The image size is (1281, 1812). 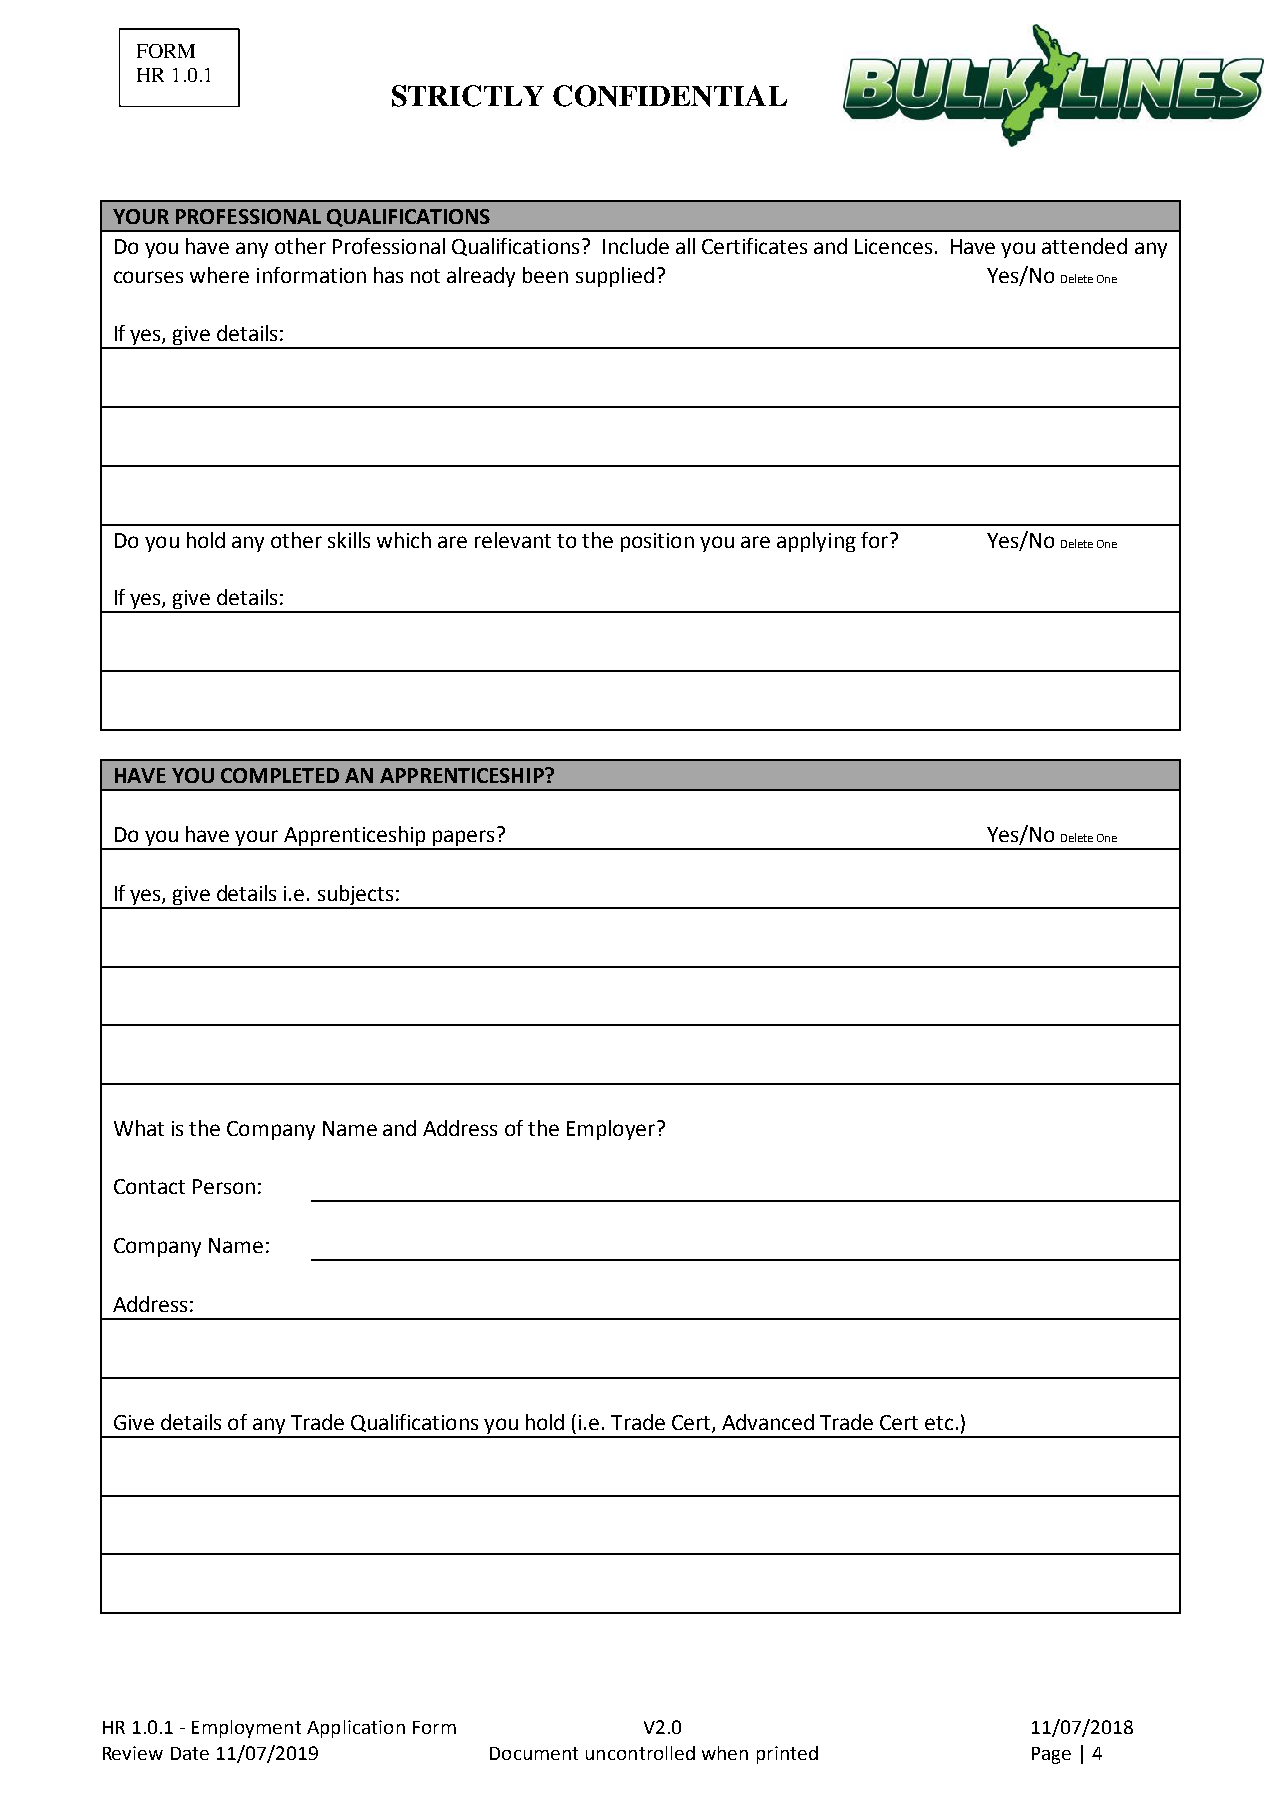 I want to click on papers, so click(x=464, y=839).
